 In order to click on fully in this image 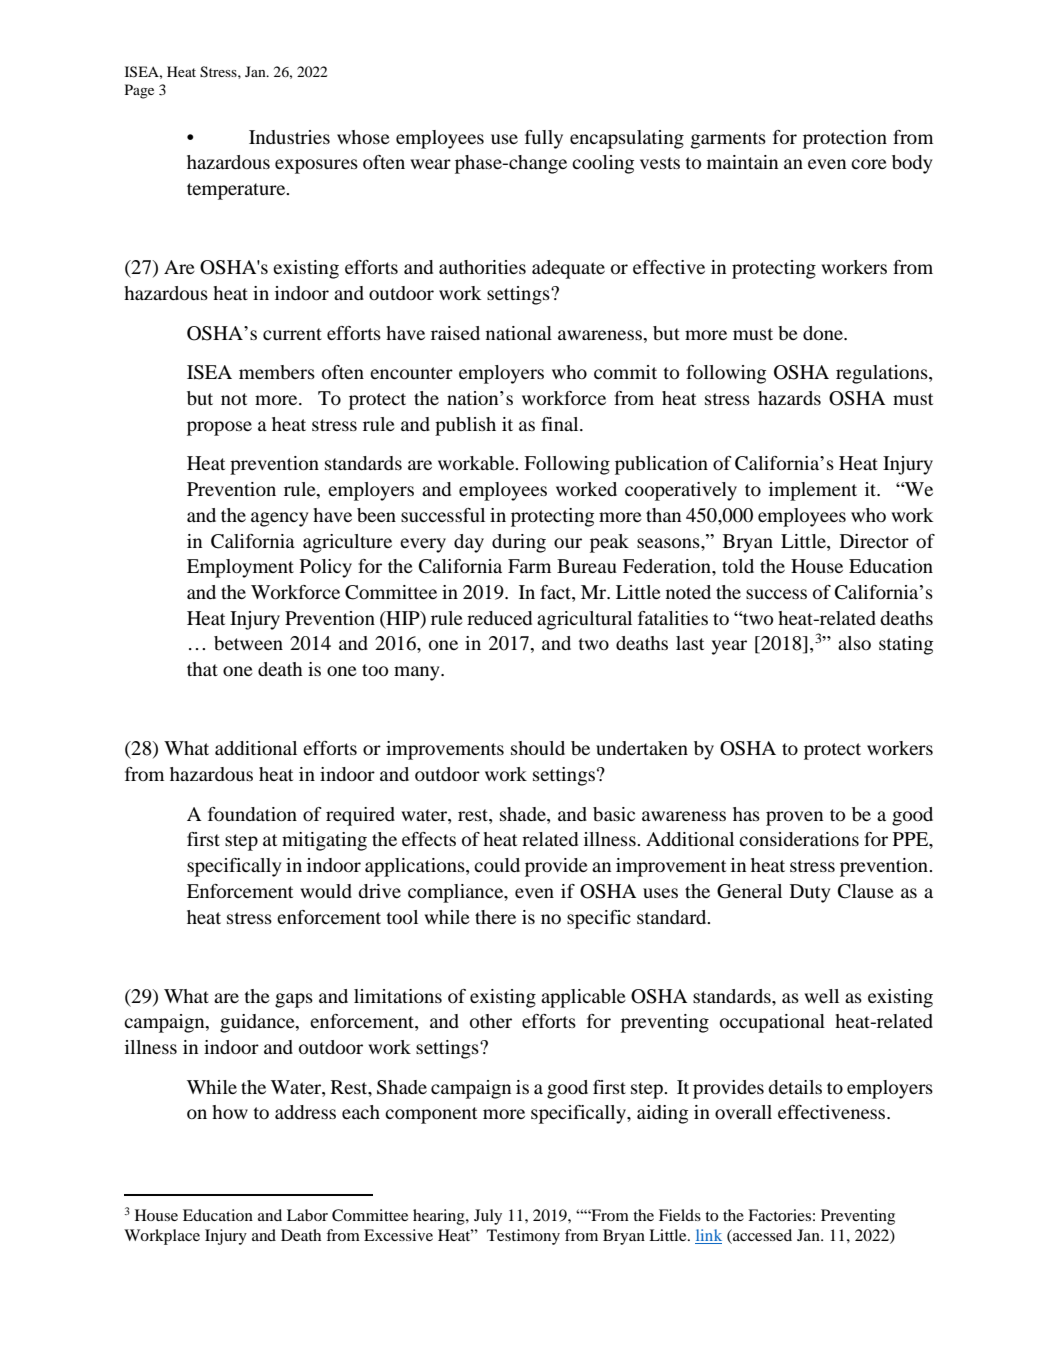, I will do `click(544, 139)`.
